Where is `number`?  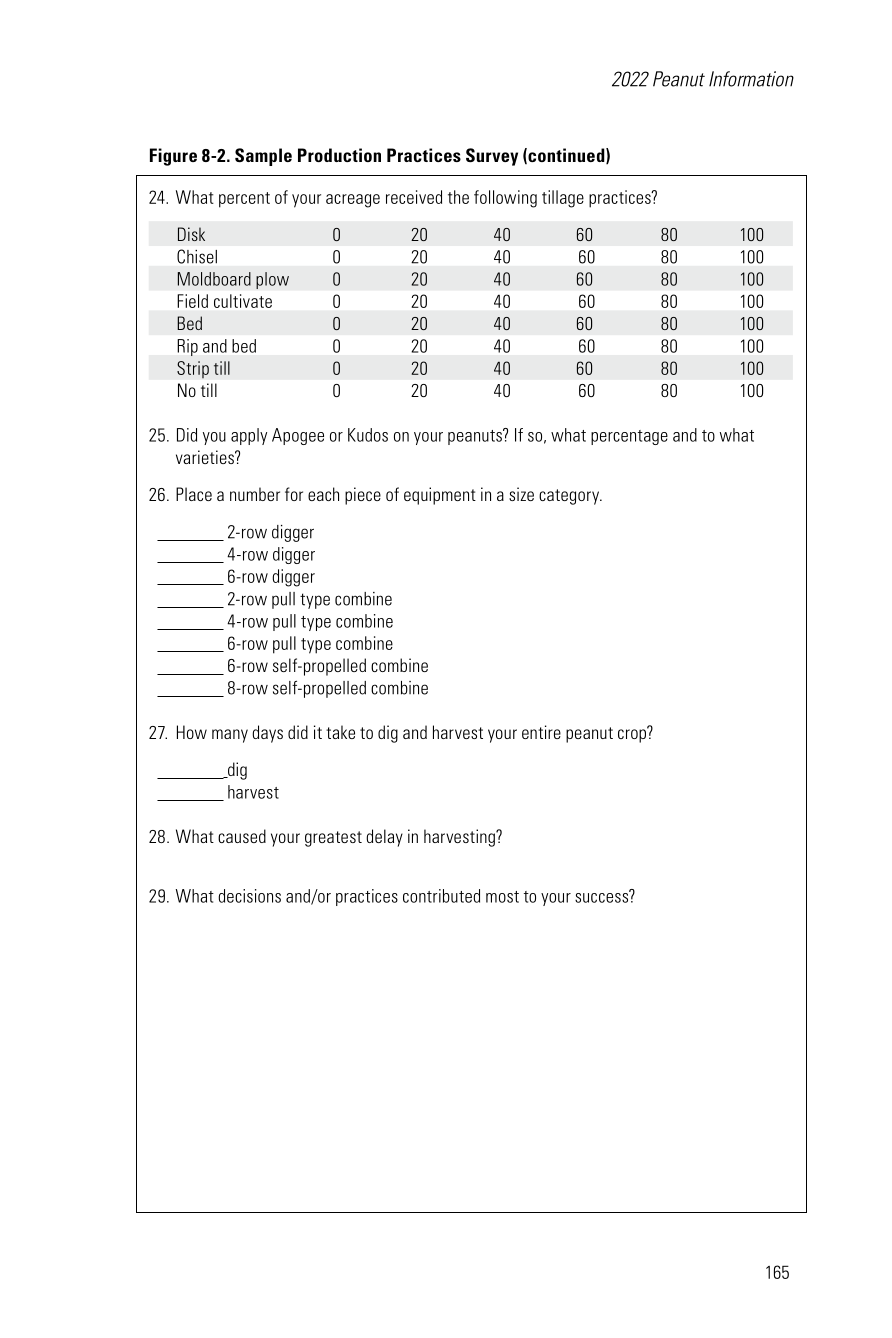
number is located at coordinates (255, 494).
